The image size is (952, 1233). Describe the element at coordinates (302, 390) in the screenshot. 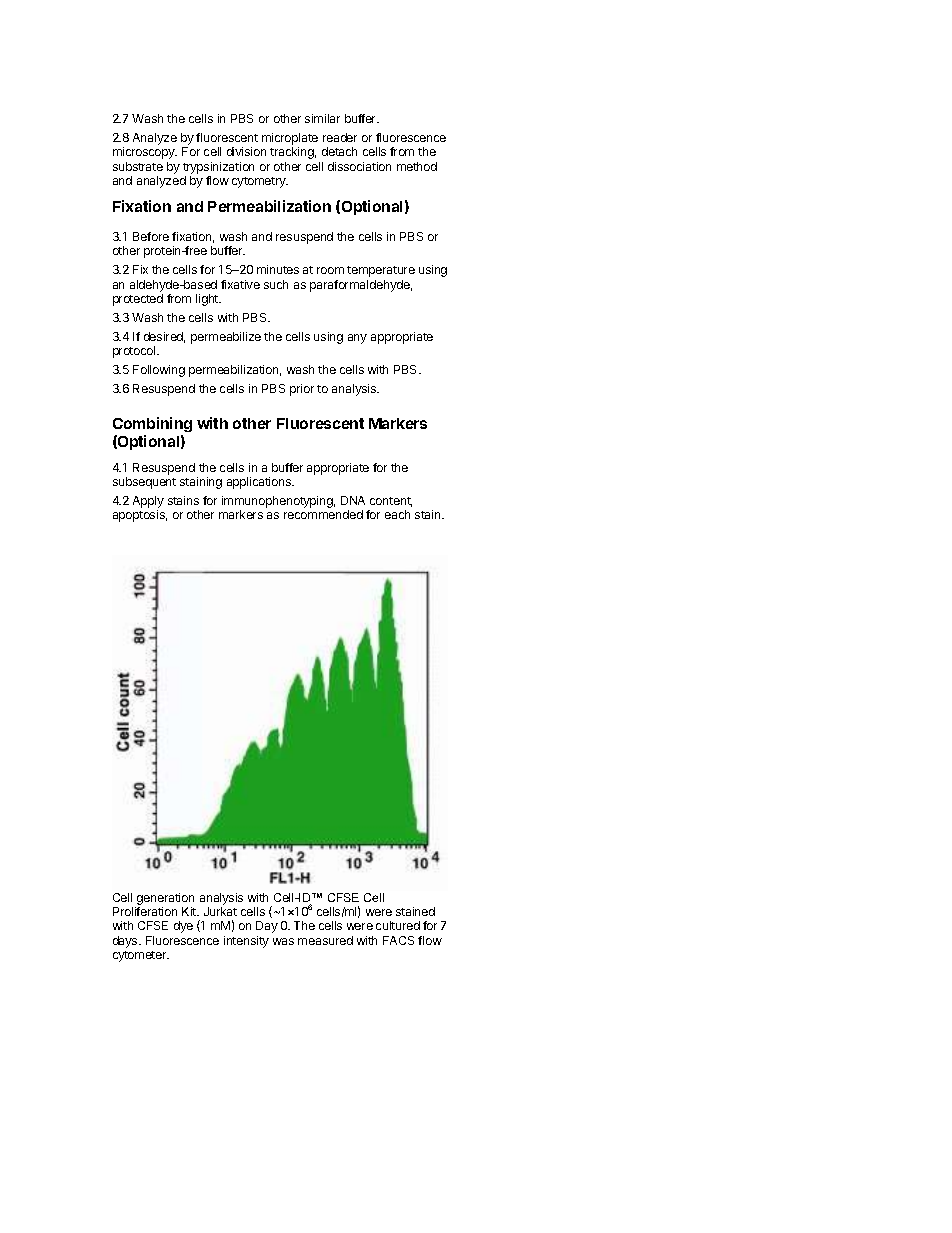

I see `prior` at that location.
